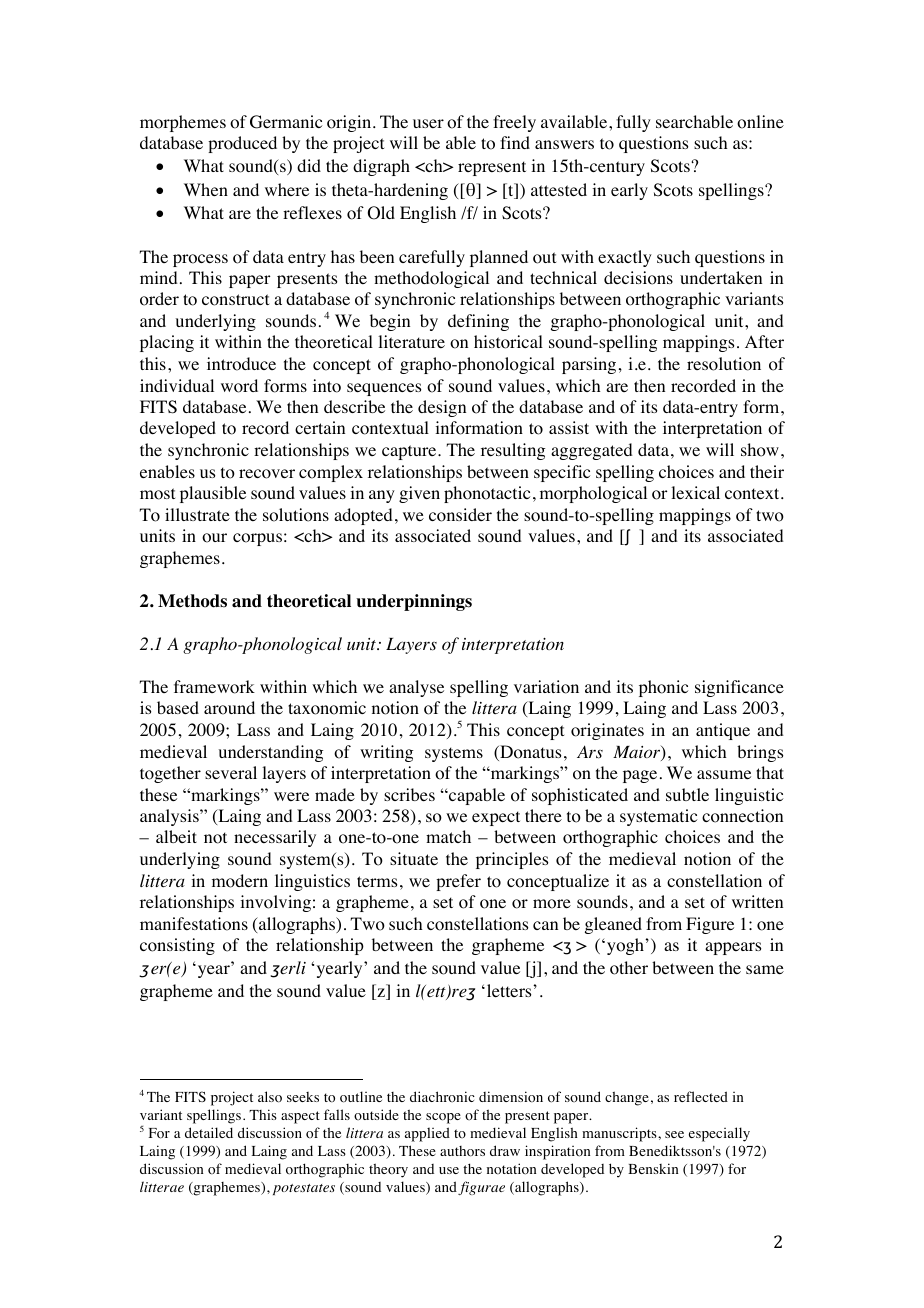  I want to click on user, so click(428, 123).
